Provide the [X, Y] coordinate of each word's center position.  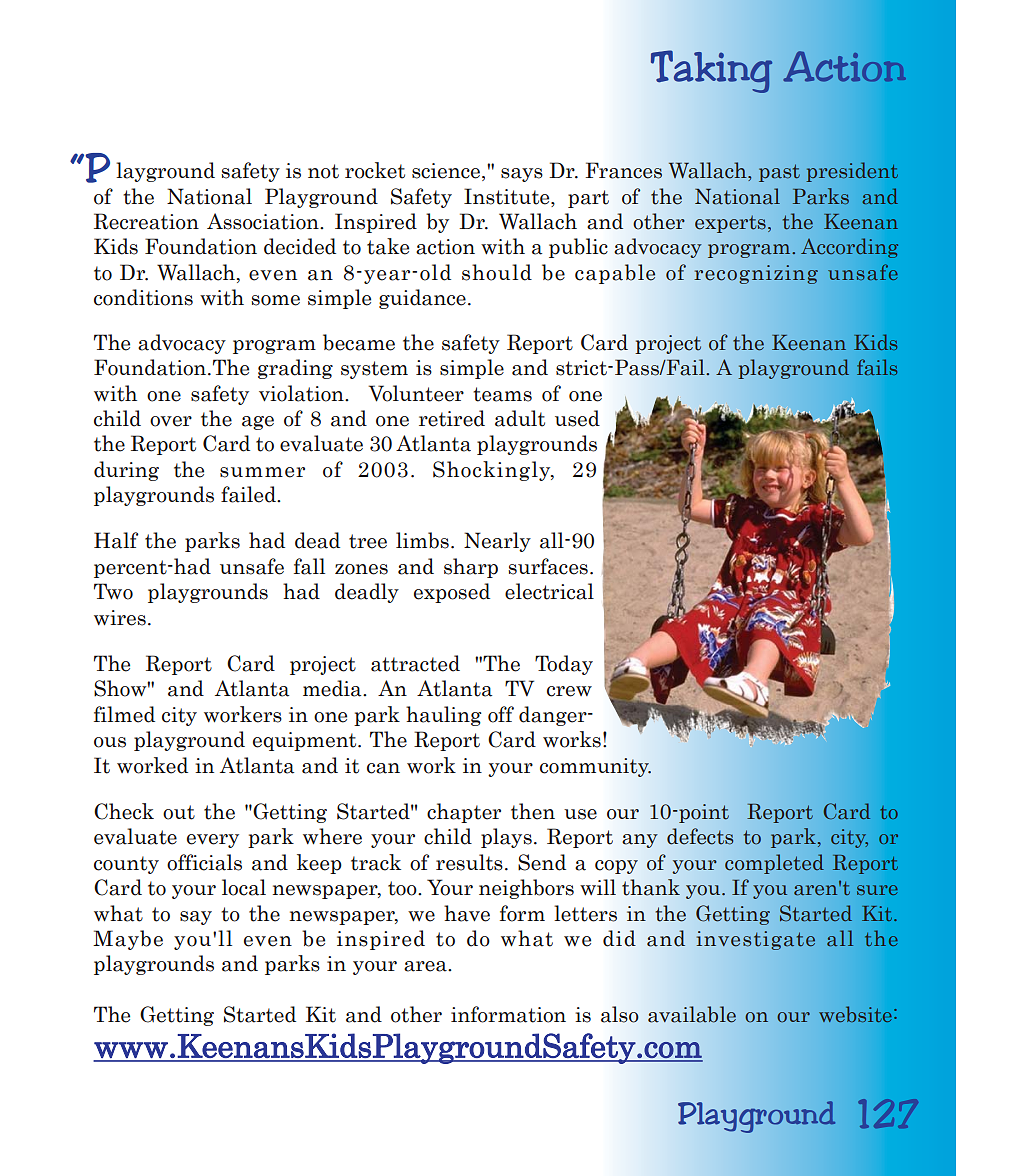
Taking [712, 71]
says [522, 175]
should [497, 272]
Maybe [128, 940]
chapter [464, 813]
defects [700, 836]
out [179, 812]
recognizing [756, 274]
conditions [143, 297]
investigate [756, 940]
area [426, 966]
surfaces [548, 566]
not [323, 171]
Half [116, 540]
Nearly [497, 542]
